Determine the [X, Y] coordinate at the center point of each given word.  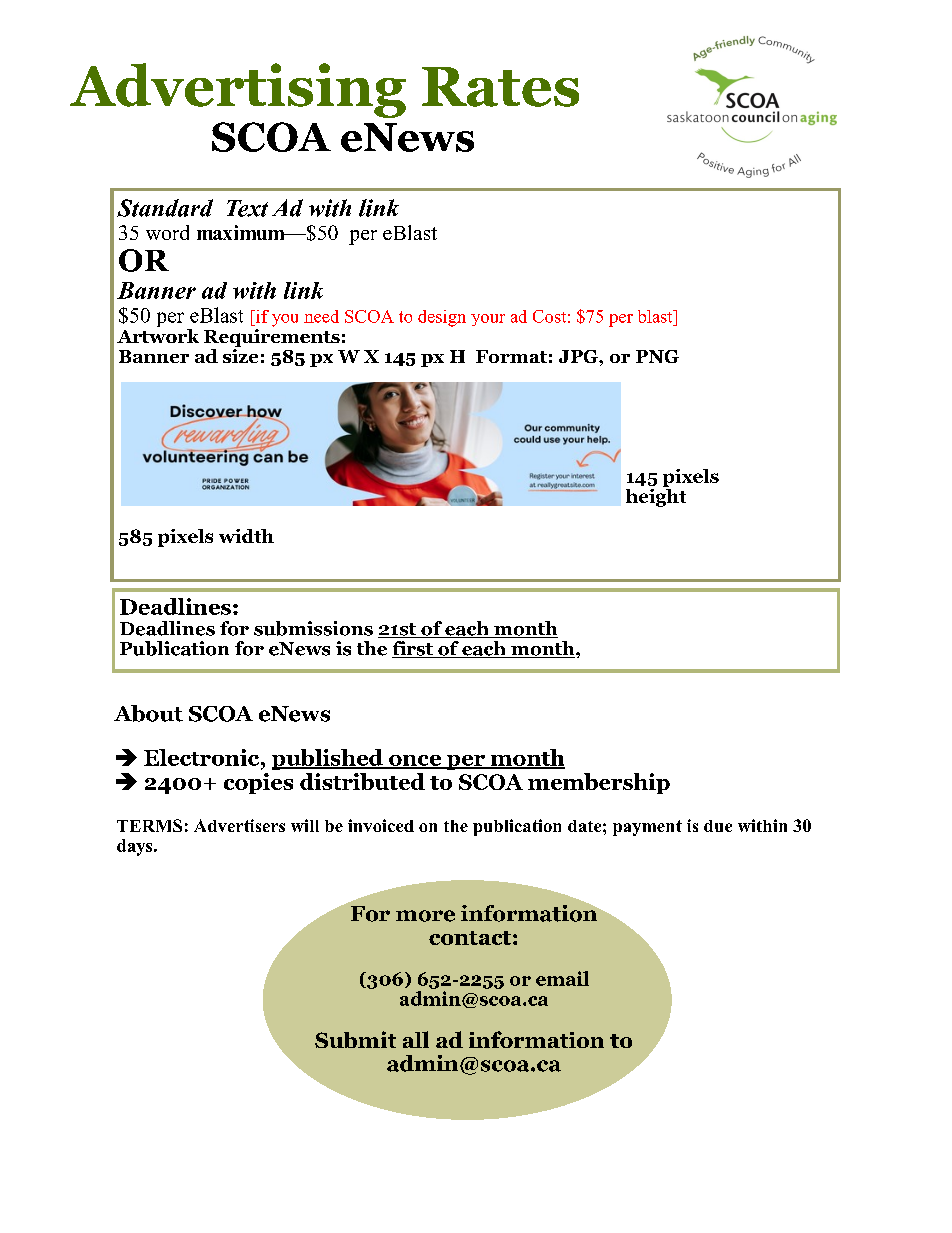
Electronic [203, 757]
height [656, 496]
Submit [355, 1039]
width [246, 536]
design [442, 318]
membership [599, 783]
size [240, 354]
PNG [657, 356]
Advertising [238, 90]
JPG [579, 356]
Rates [500, 87]
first [413, 649]
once [415, 761]
